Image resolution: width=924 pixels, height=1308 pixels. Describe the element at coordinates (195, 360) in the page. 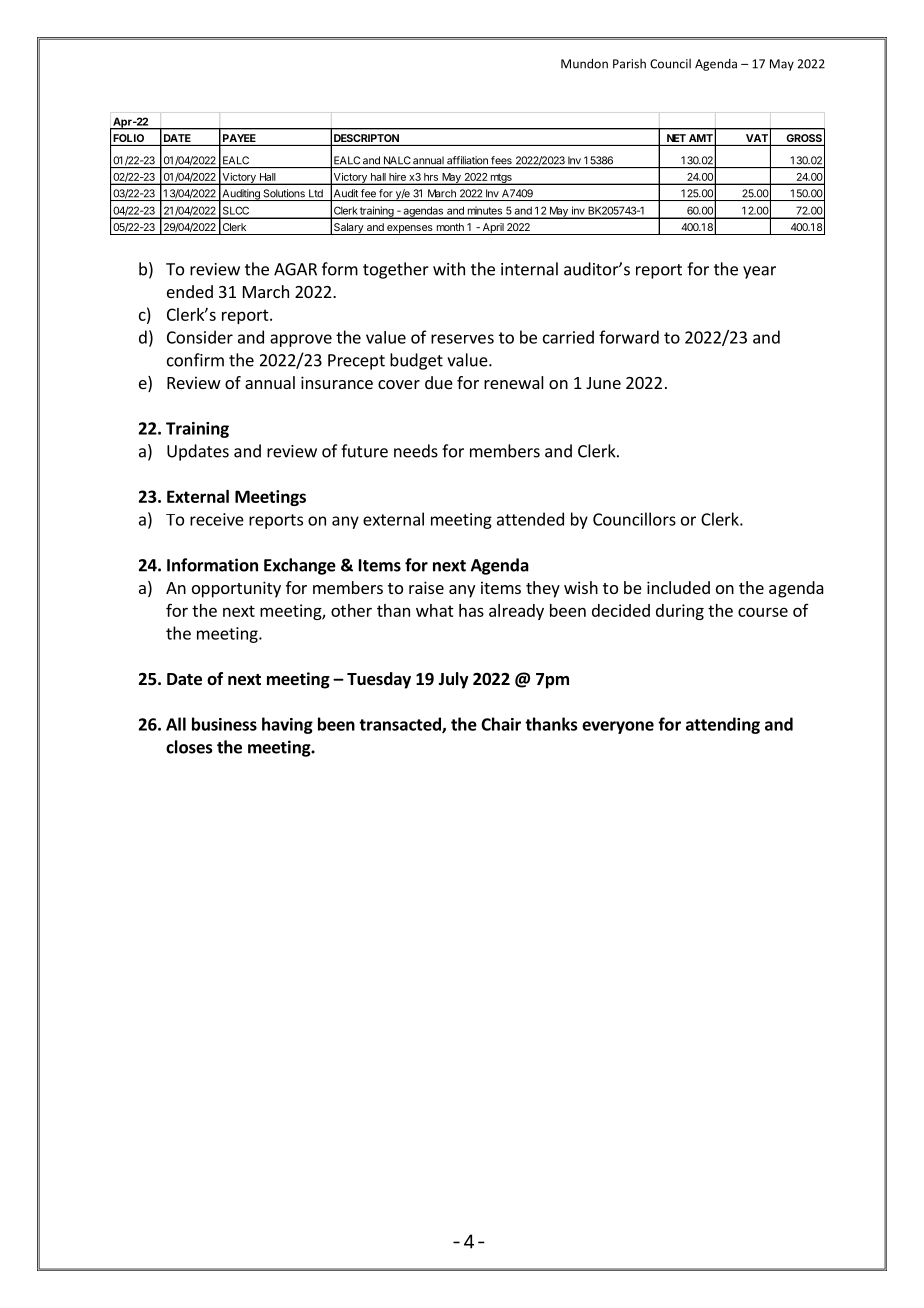

I see `confirm` at that location.
